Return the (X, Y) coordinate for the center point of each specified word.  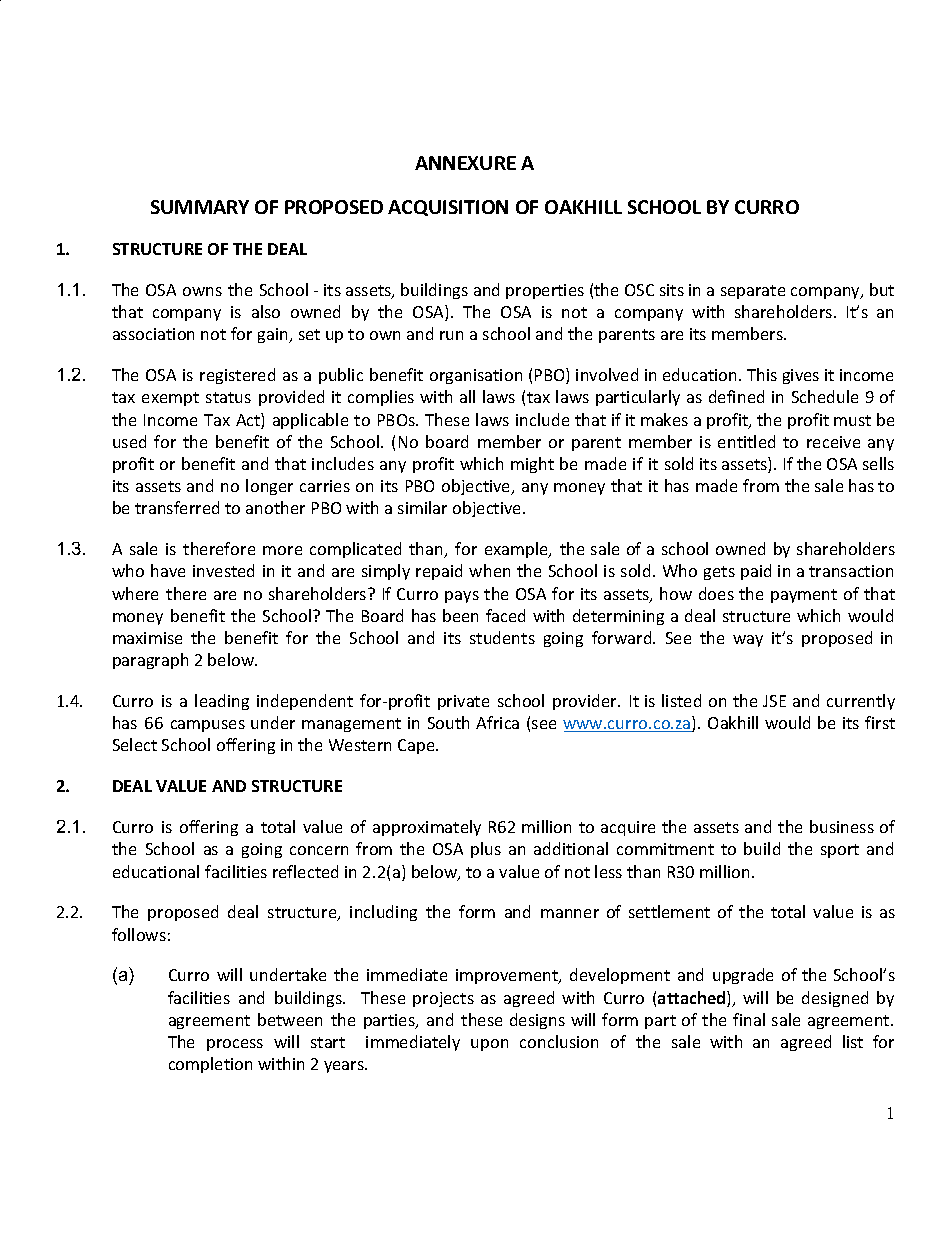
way (748, 641)
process (235, 1045)
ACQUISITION (448, 208)
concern (319, 850)
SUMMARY (200, 207)
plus (486, 850)
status (228, 397)
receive (833, 442)
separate (753, 292)
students (502, 637)
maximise (147, 638)
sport (840, 851)
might (532, 465)
